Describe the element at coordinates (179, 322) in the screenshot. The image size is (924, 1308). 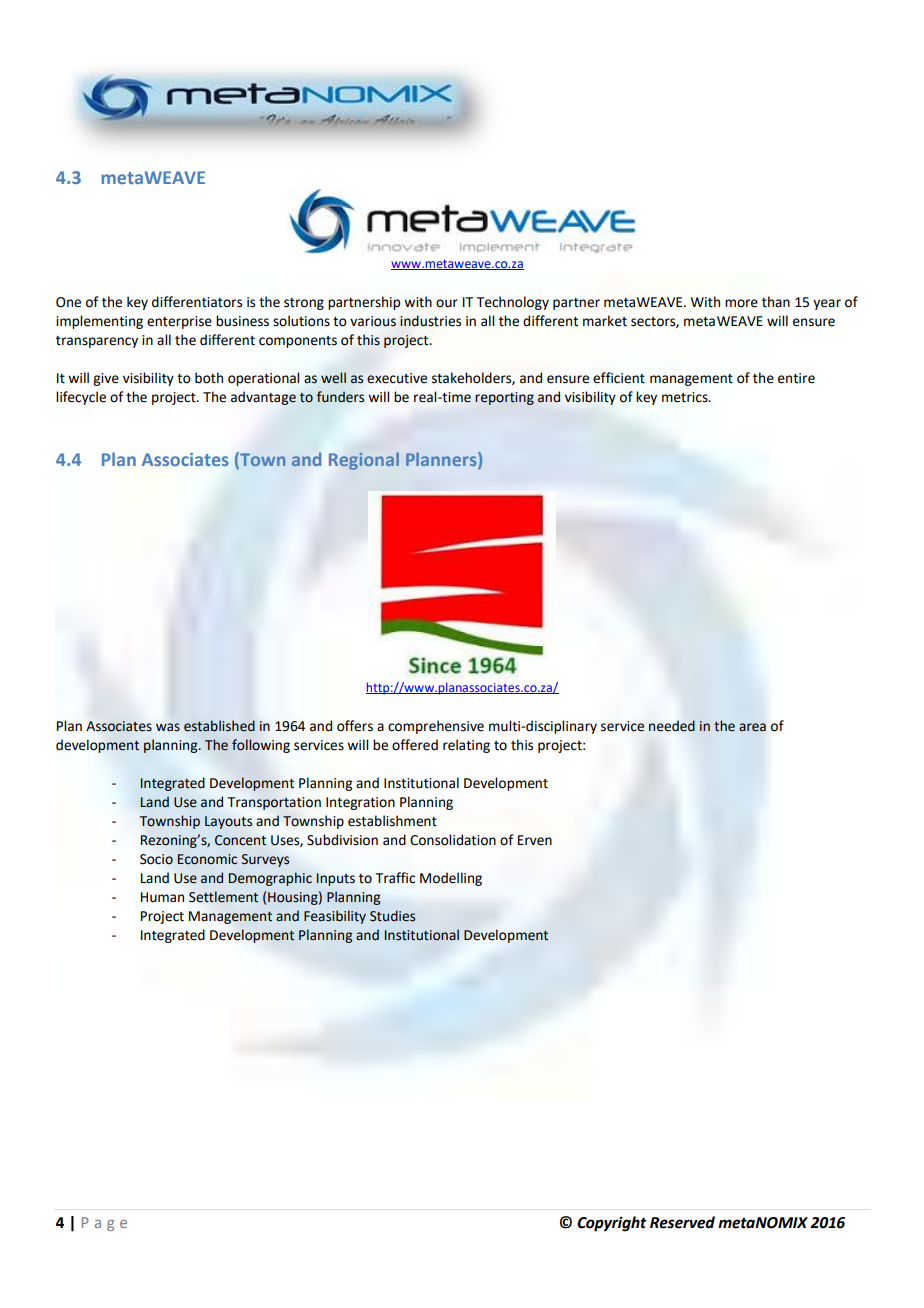
I see `enterprise` at that location.
